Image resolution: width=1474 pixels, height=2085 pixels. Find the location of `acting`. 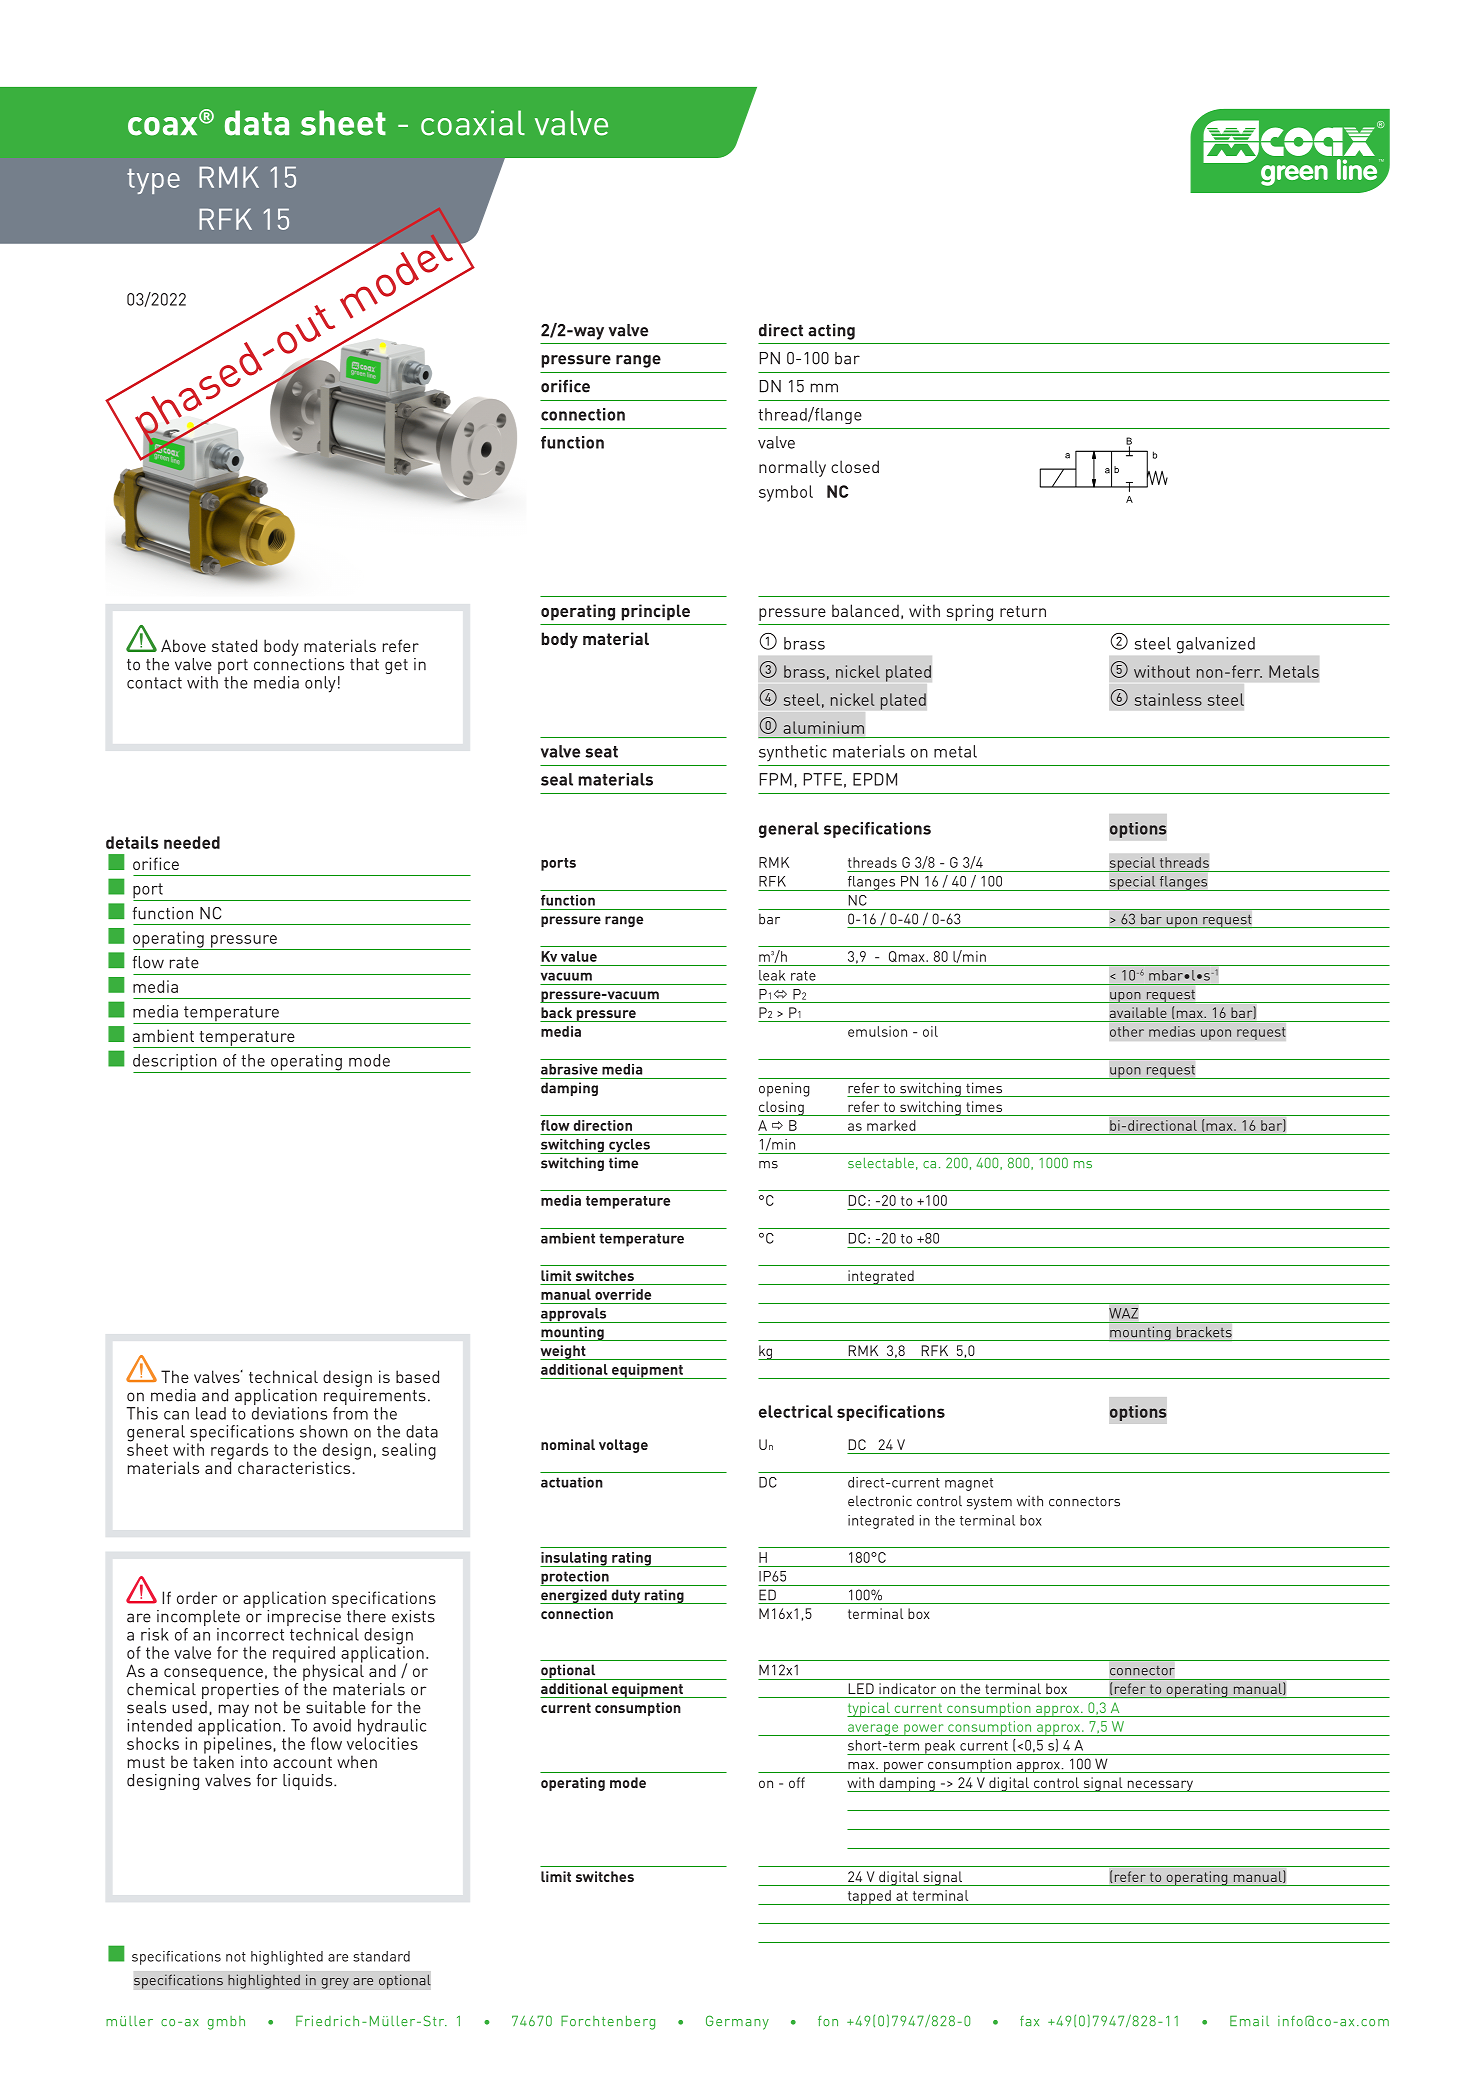

acting is located at coordinates (831, 332).
